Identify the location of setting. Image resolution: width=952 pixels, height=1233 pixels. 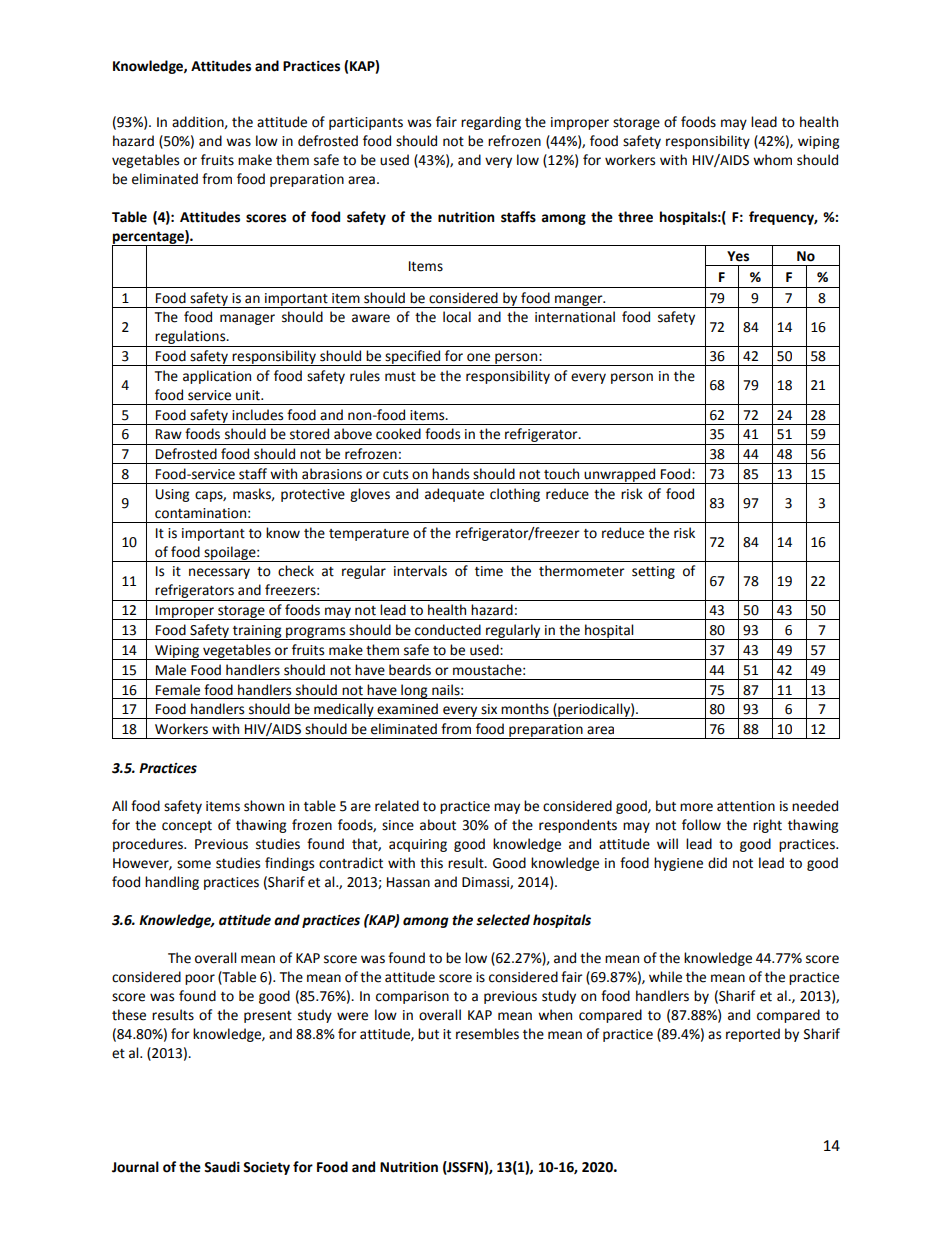
(653, 572).
